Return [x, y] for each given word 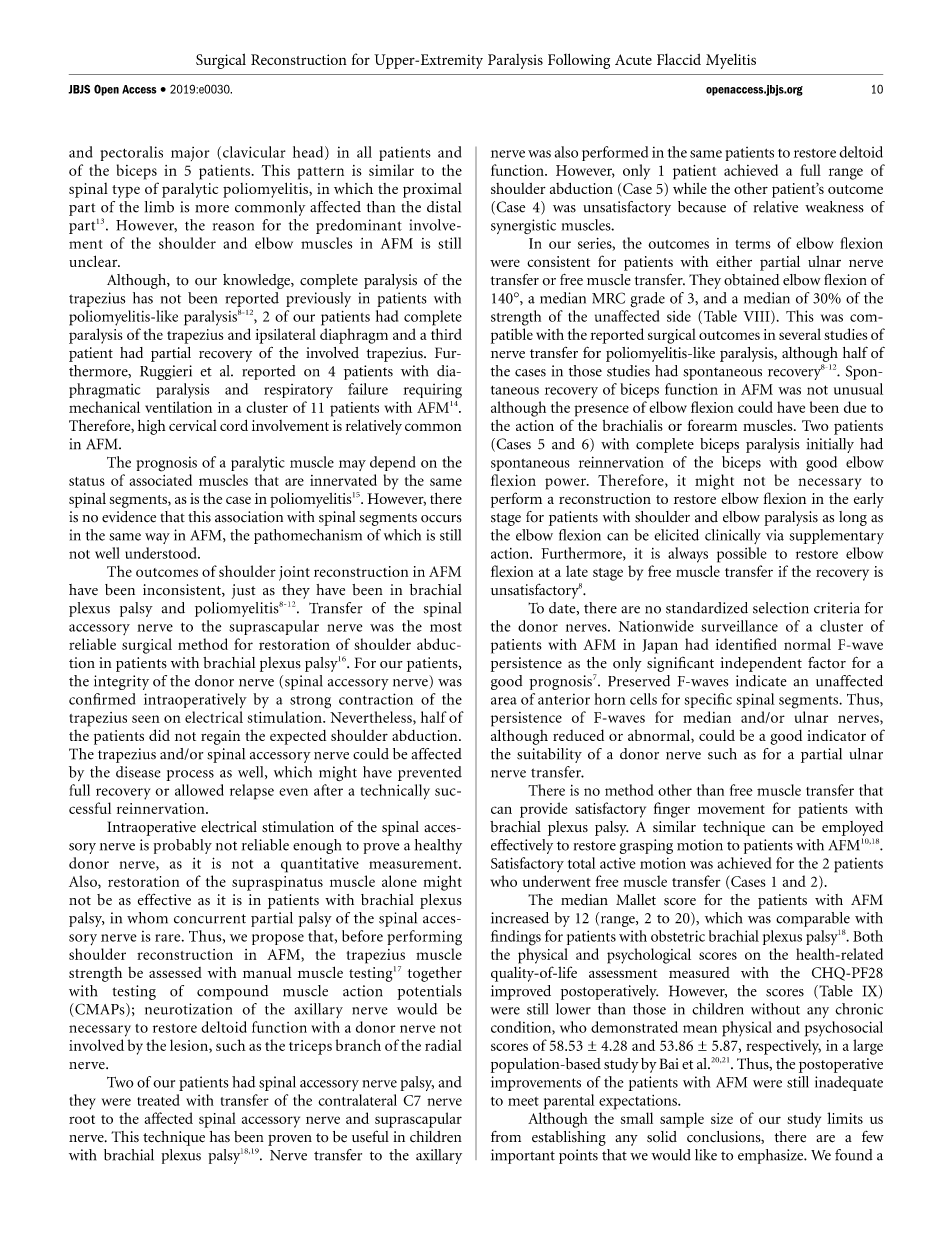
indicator [836, 735]
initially [830, 445]
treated [158, 1100]
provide [544, 810]
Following [579, 61]
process [190, 775]
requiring [432, 391]
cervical [193, 425]
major [190, 154]
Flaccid [679, 59]
